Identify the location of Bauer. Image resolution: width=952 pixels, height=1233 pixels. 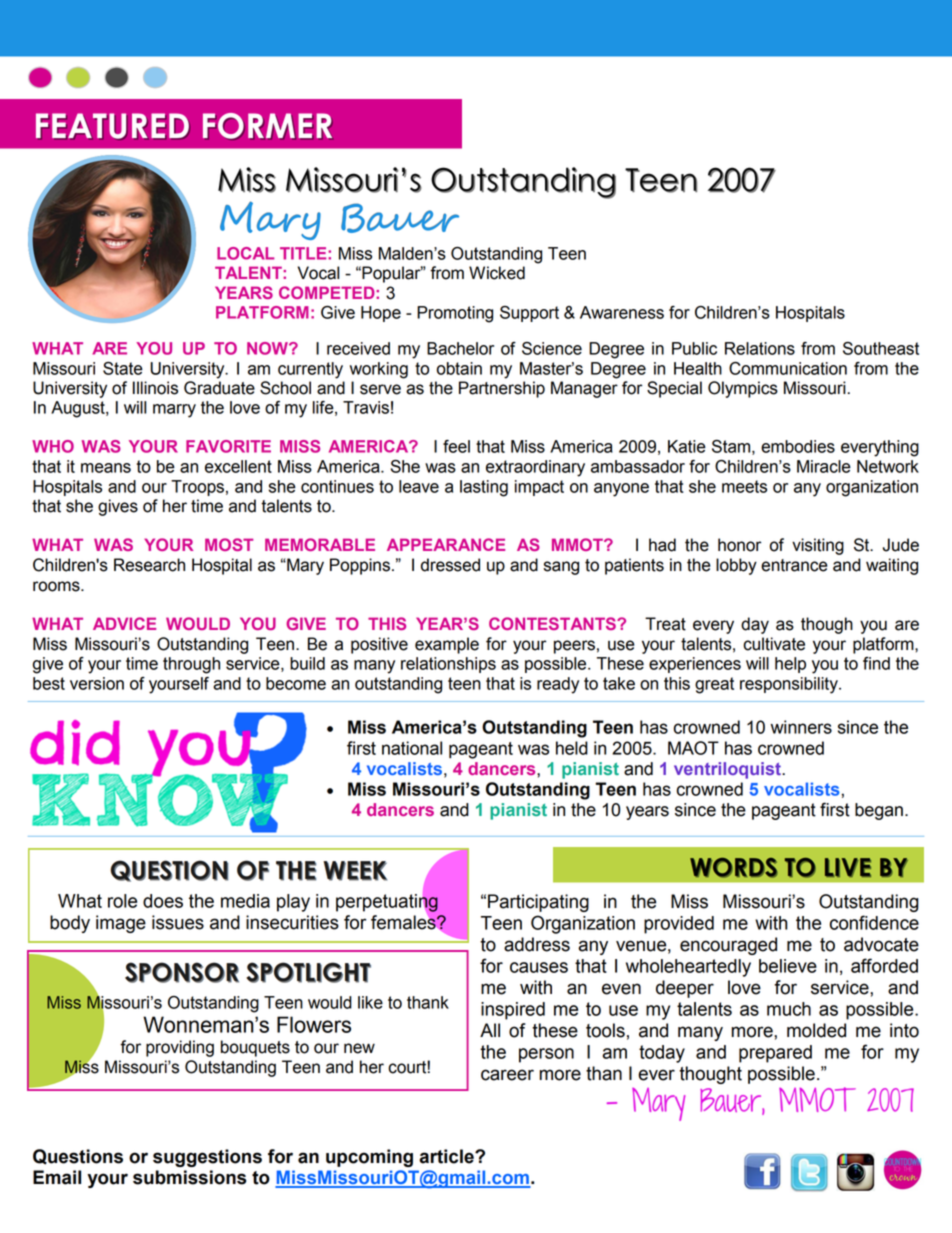
(400, 218).
